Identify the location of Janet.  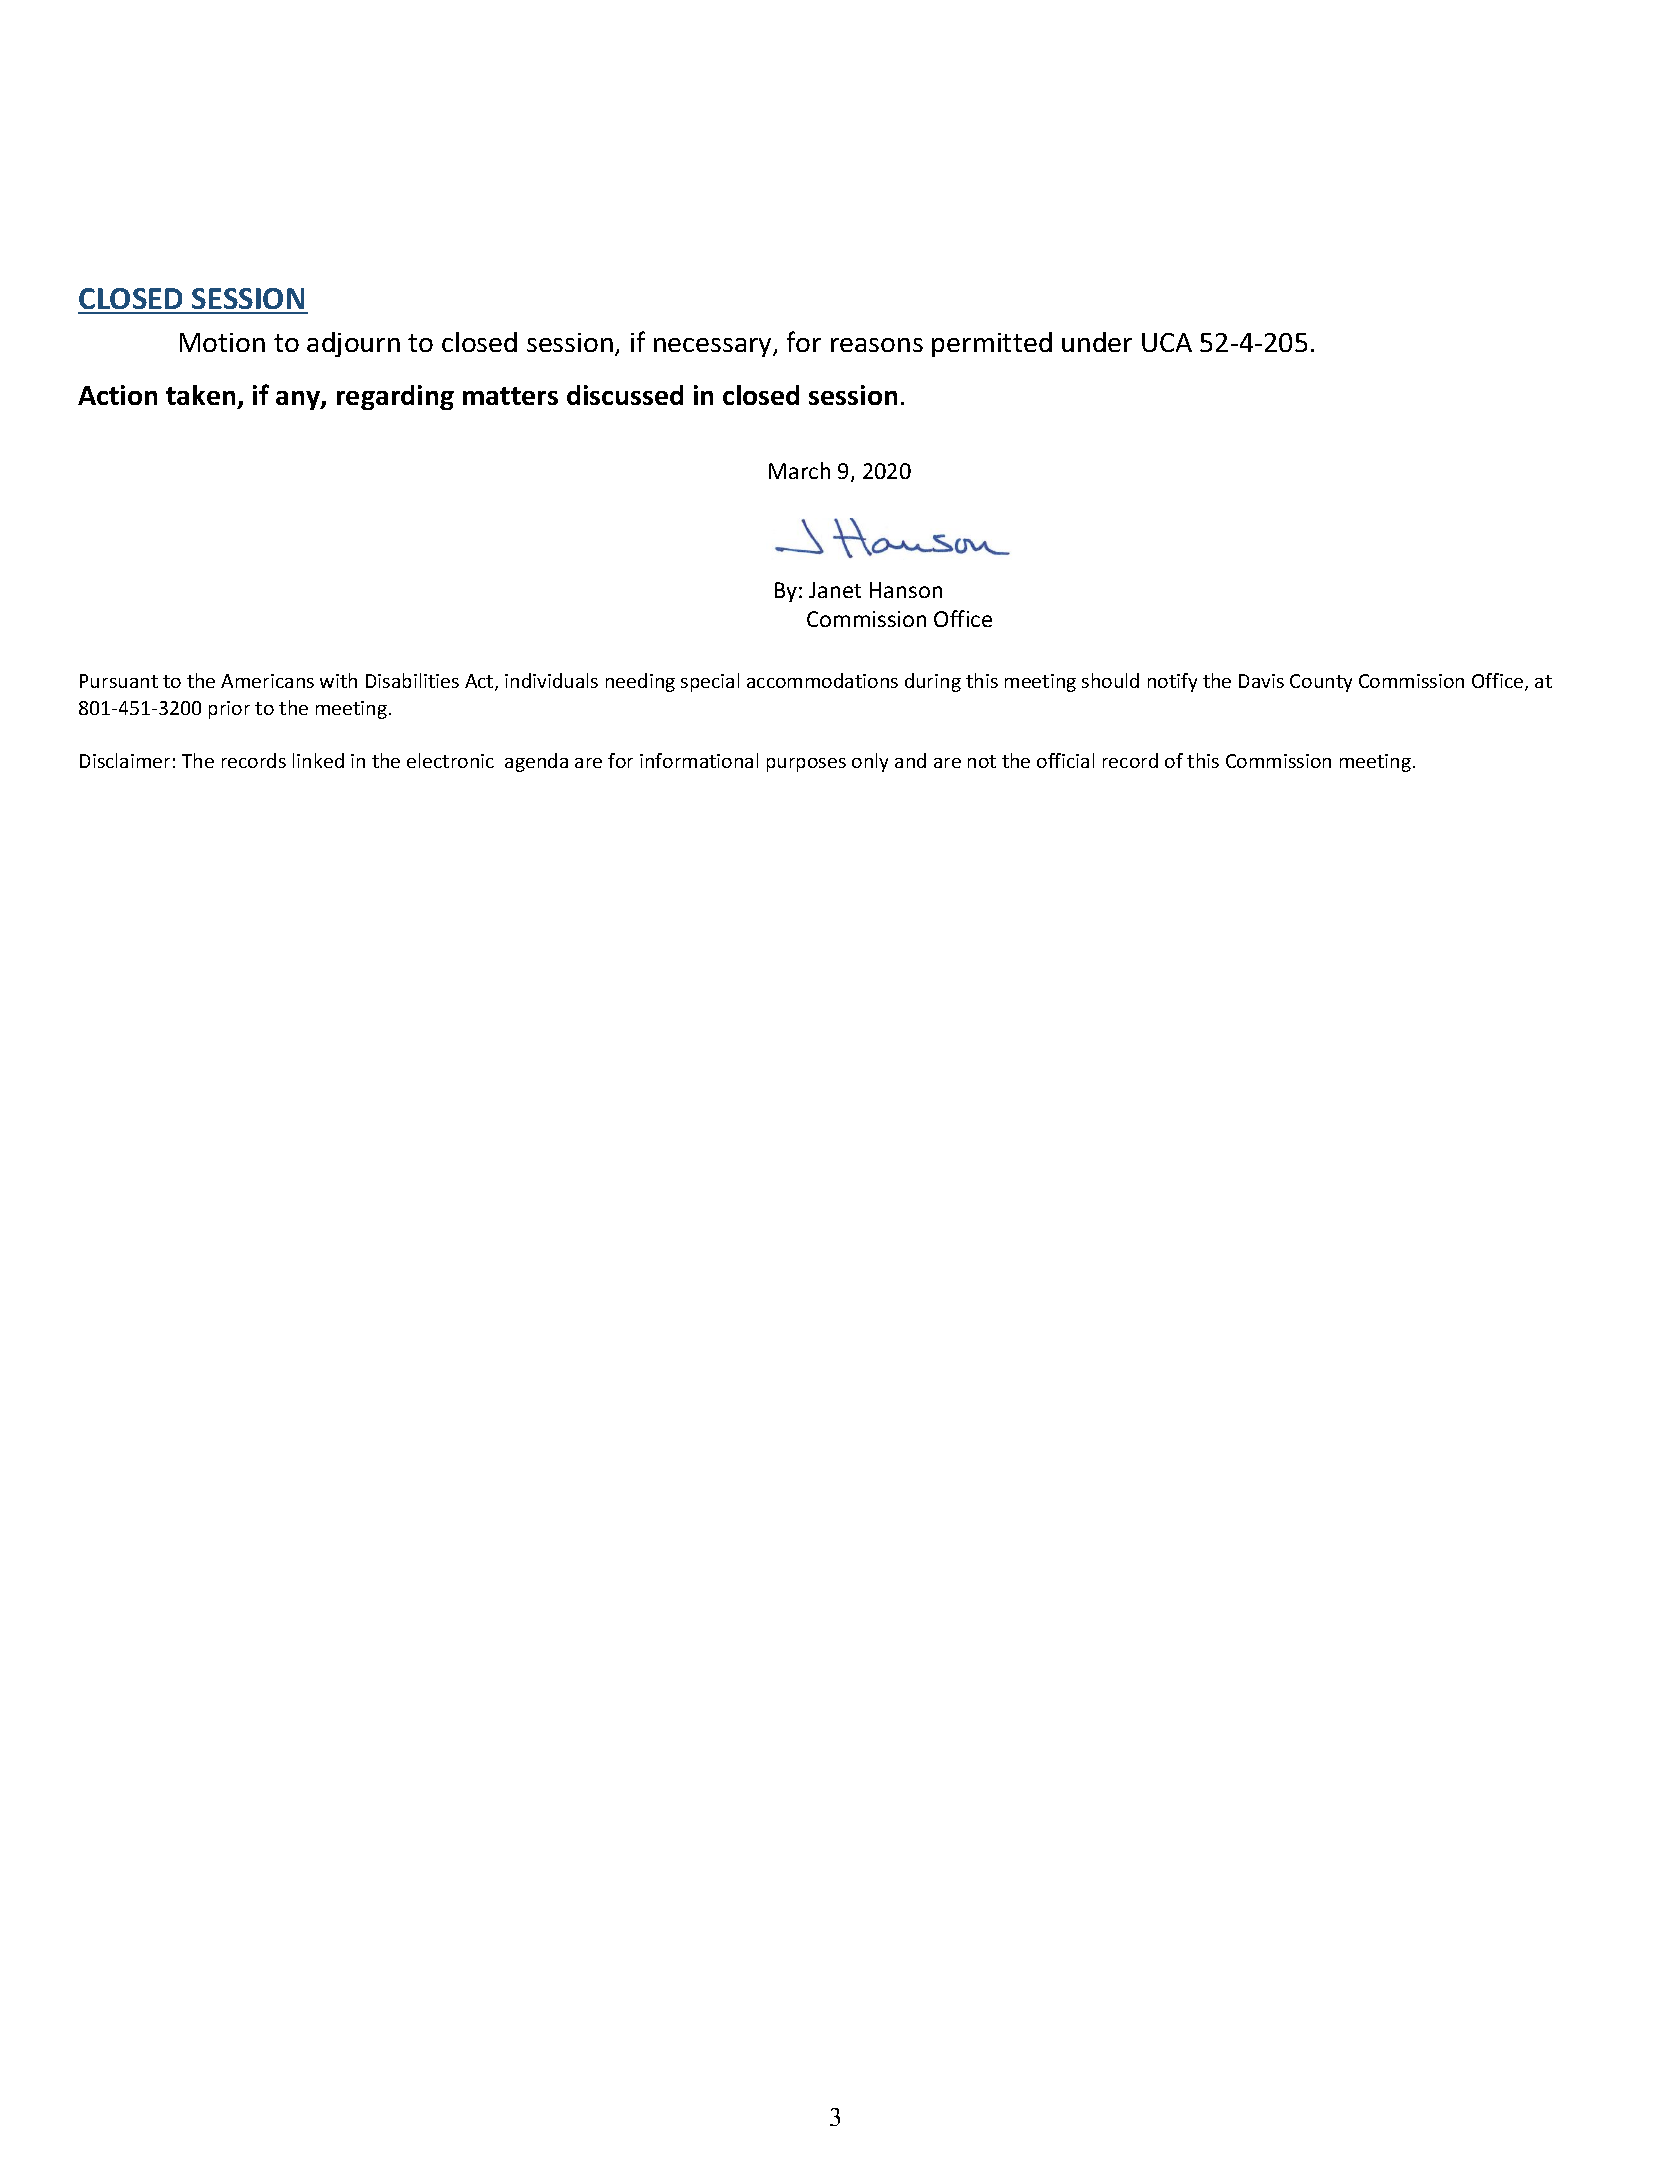
(835, 590).
